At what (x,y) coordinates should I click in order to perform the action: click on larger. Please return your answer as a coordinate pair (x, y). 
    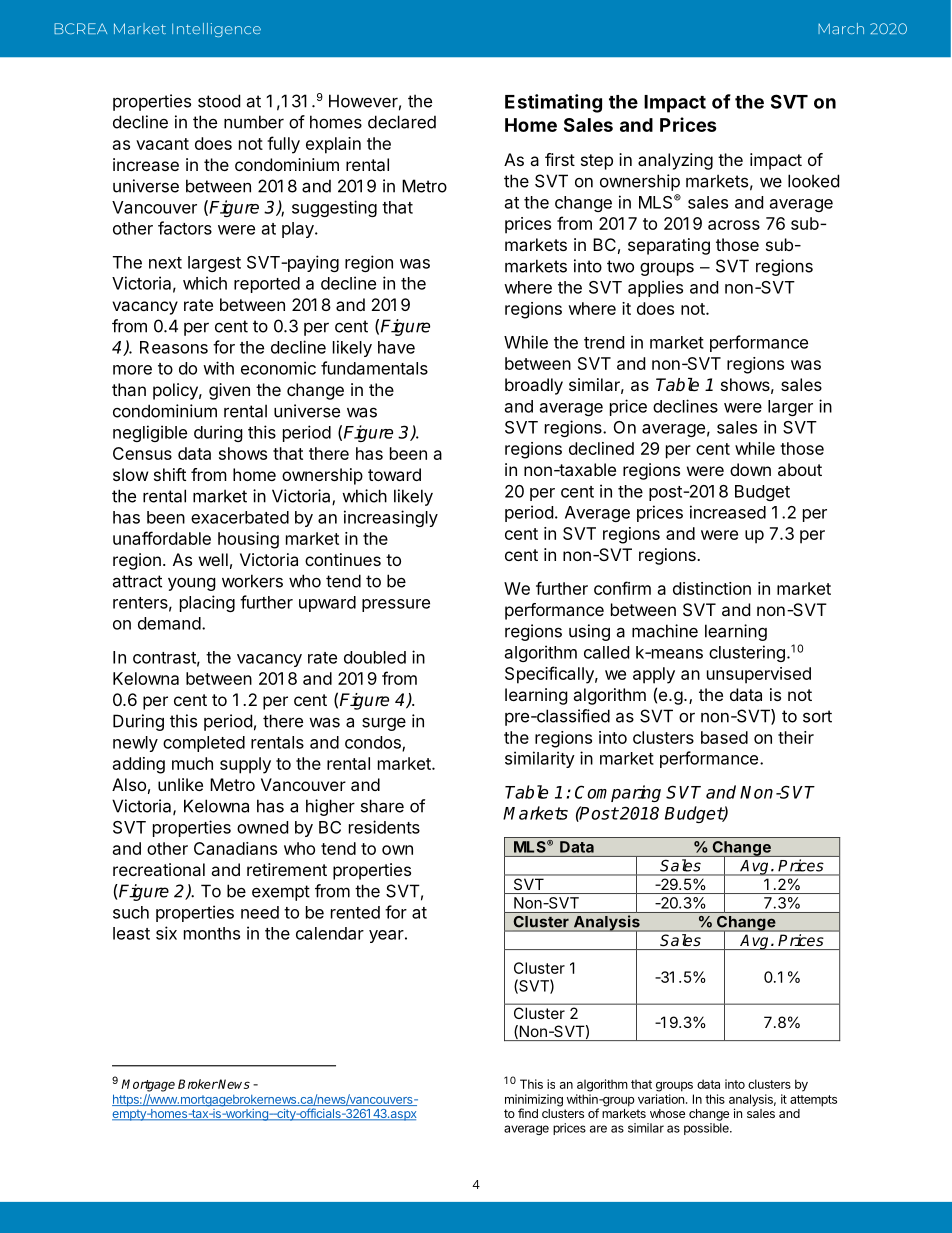
    Looking at the image, I should click on (790, 408).
